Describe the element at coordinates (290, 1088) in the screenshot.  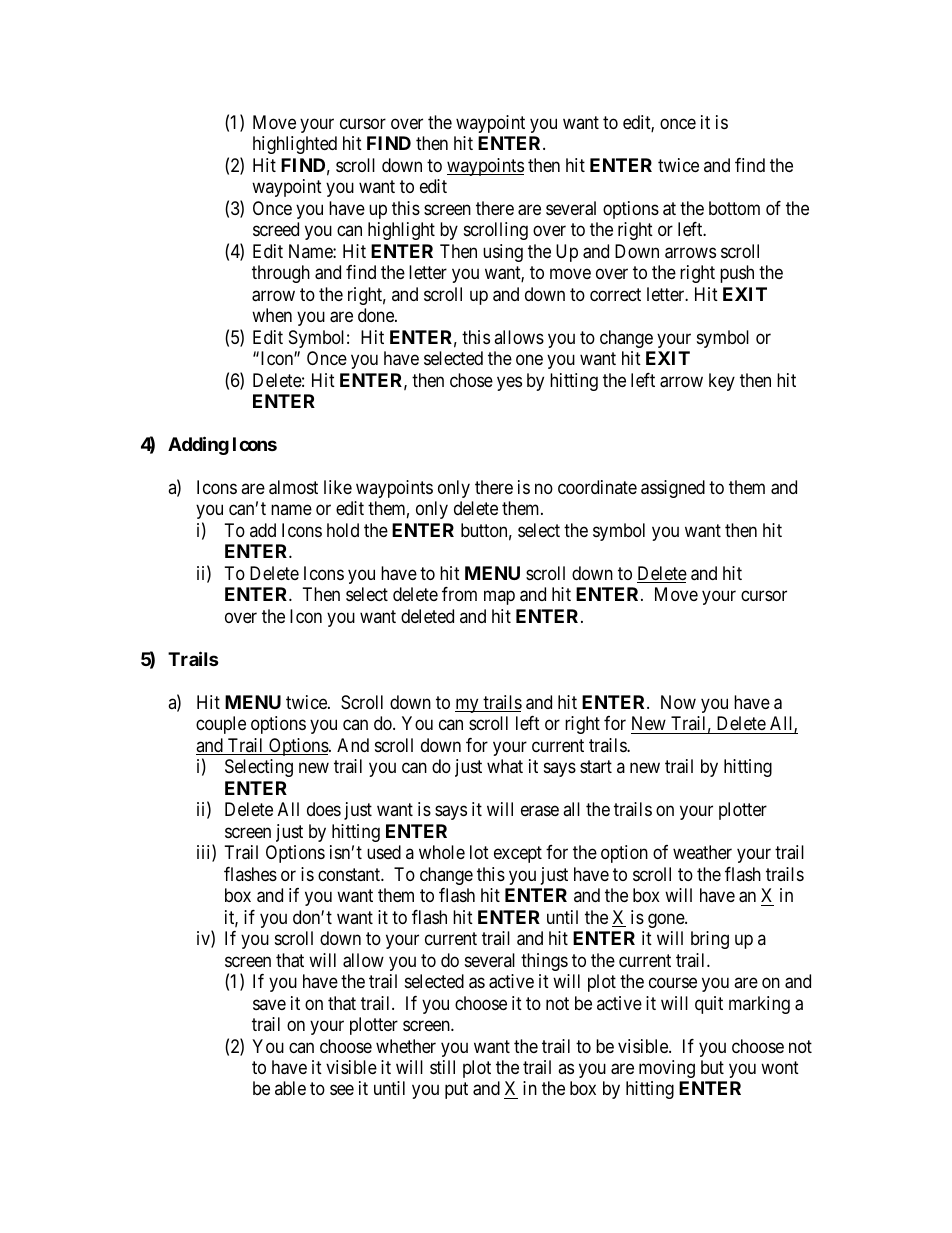
I see `able` at that location.
